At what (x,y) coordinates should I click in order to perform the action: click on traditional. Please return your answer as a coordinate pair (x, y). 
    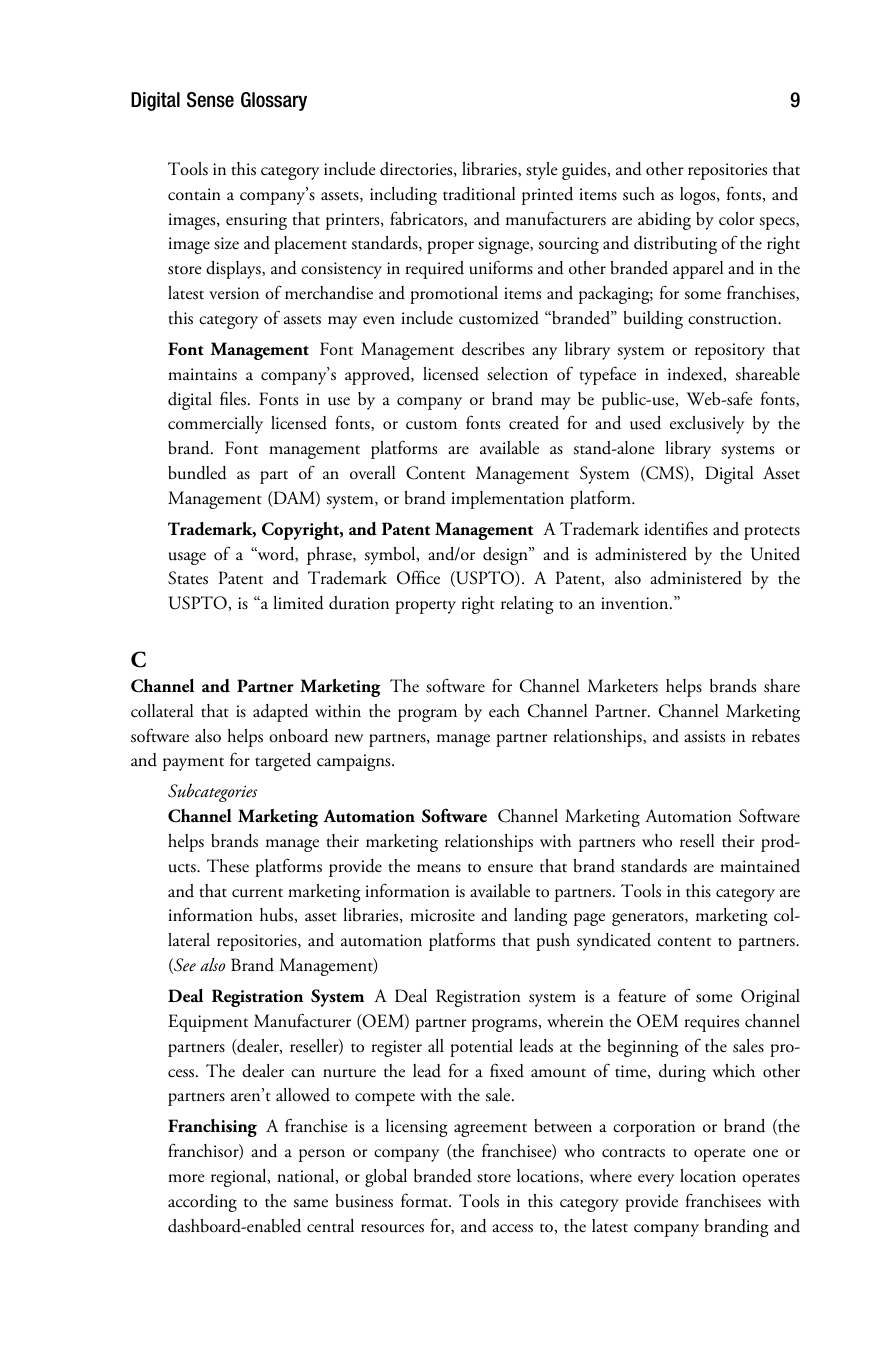
    Looking at the image, I should click on (479, 194).
